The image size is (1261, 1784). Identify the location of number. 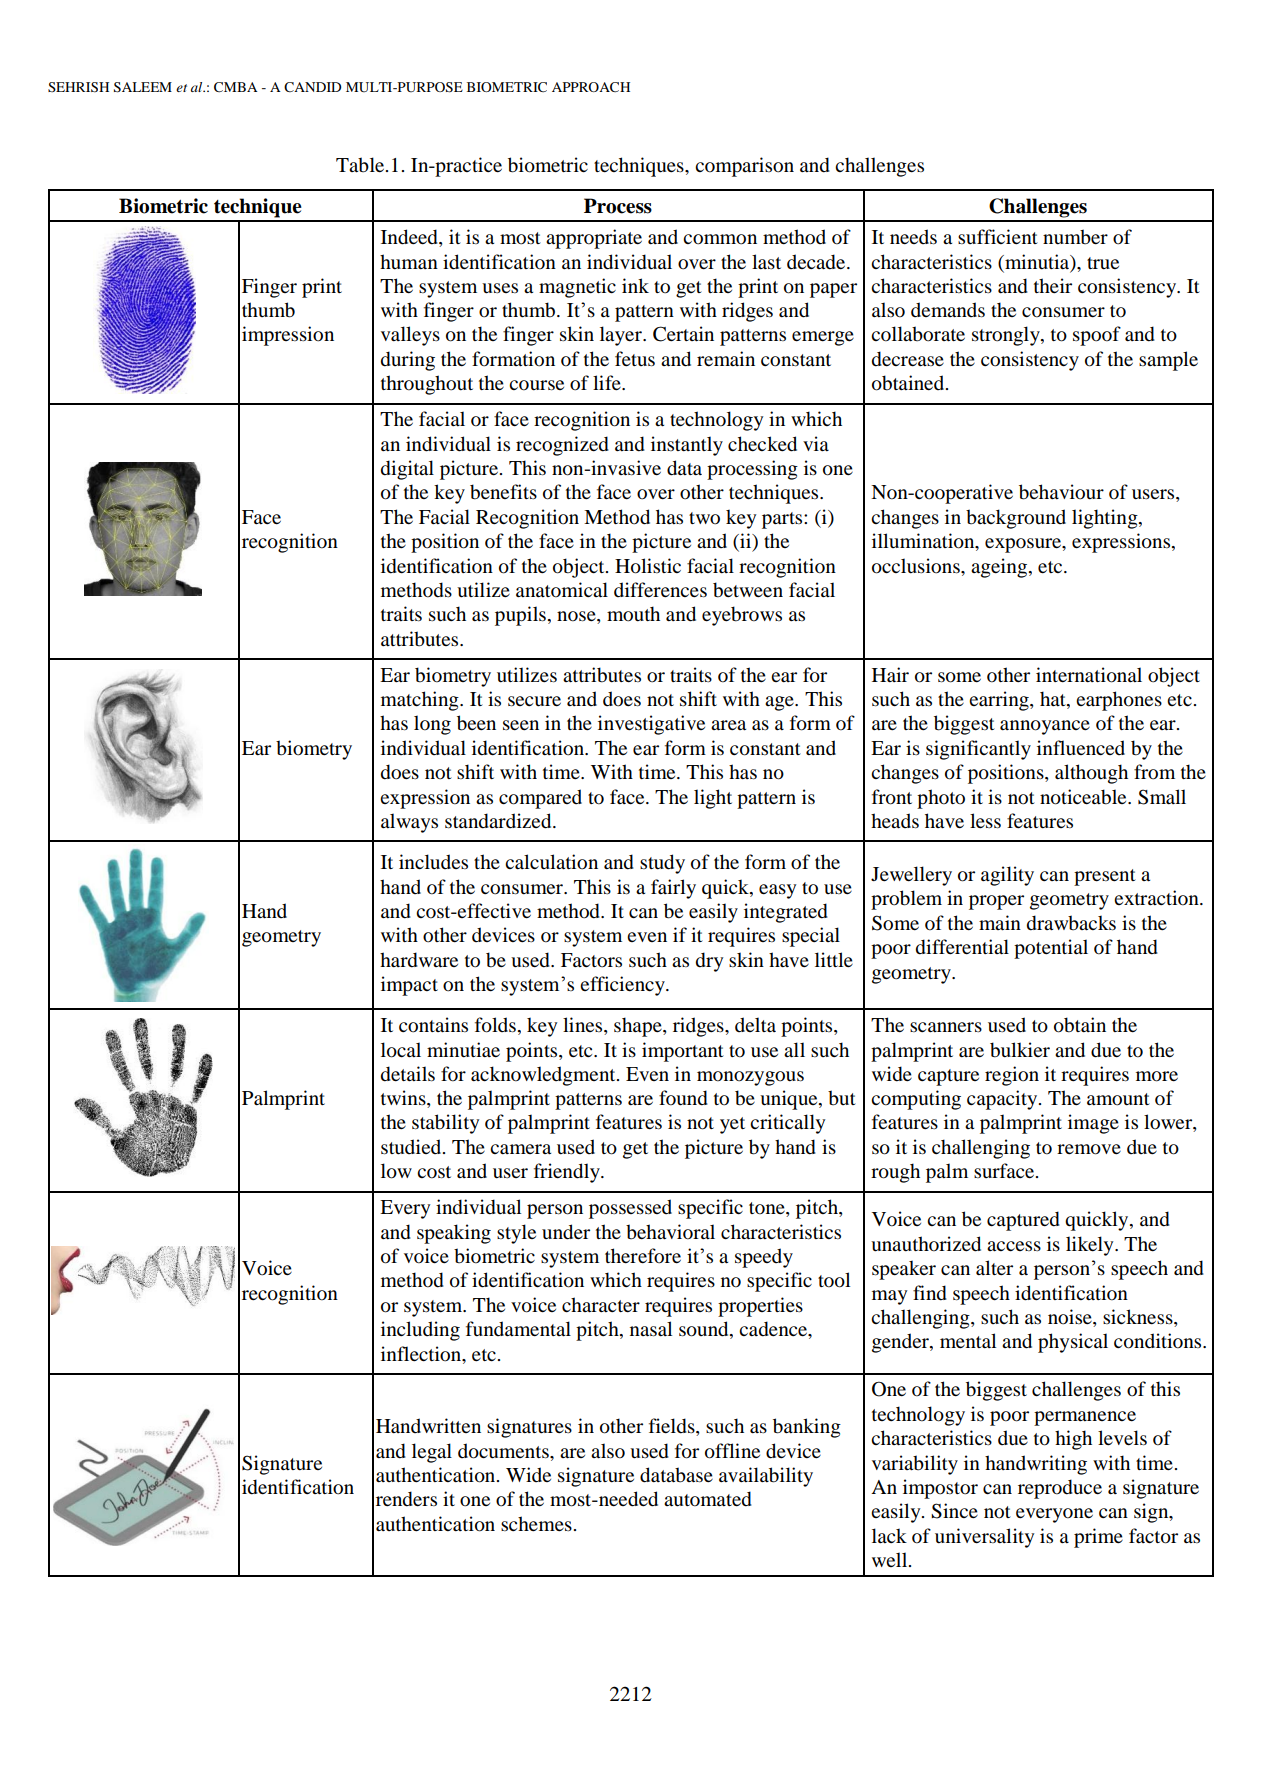
(1075, 237).
